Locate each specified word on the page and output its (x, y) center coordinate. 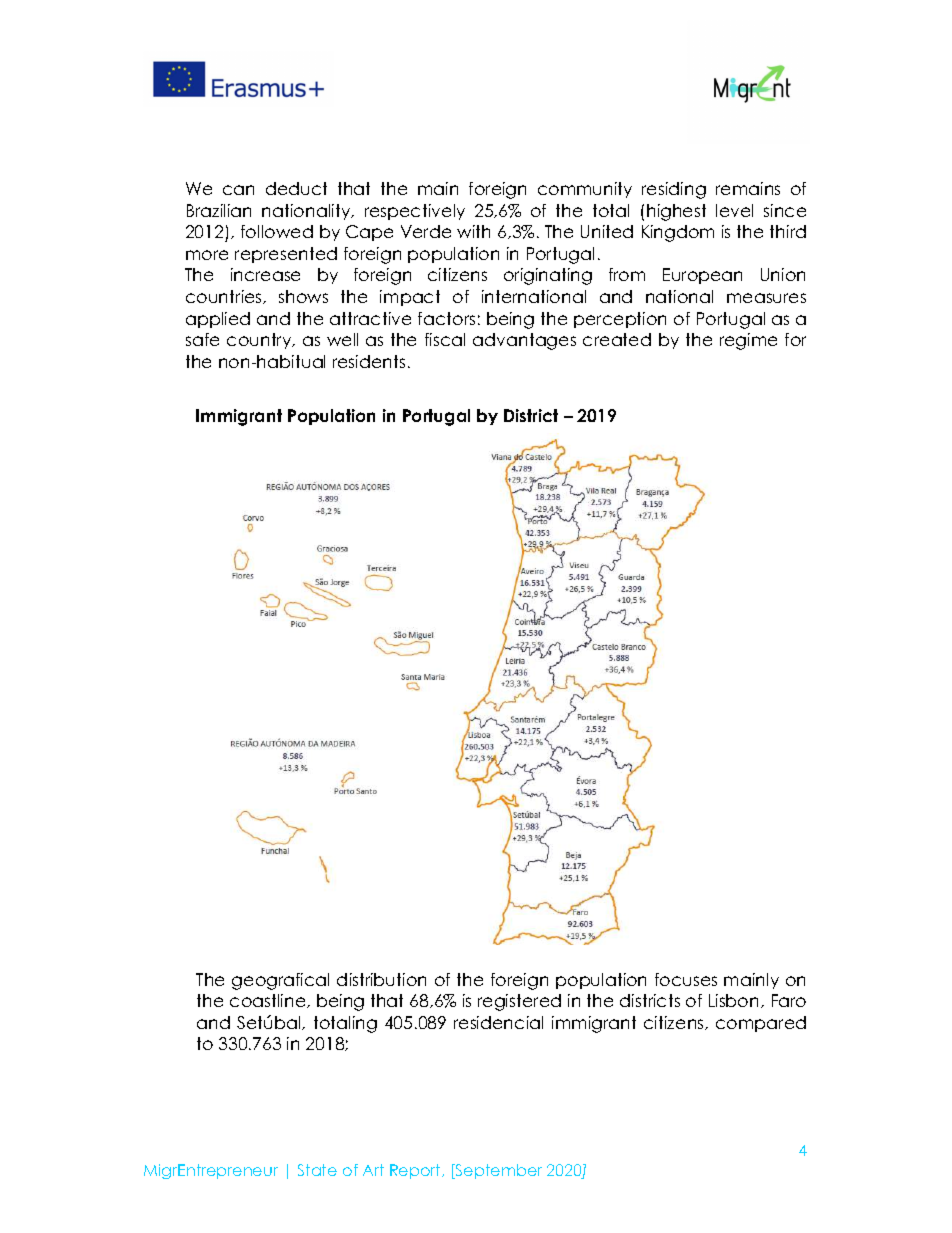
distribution (381, 979)
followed (277, 231)
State (317, 1170)
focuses (686, 979)
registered (519, 1002)
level (734, 210)
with (473, 231)
